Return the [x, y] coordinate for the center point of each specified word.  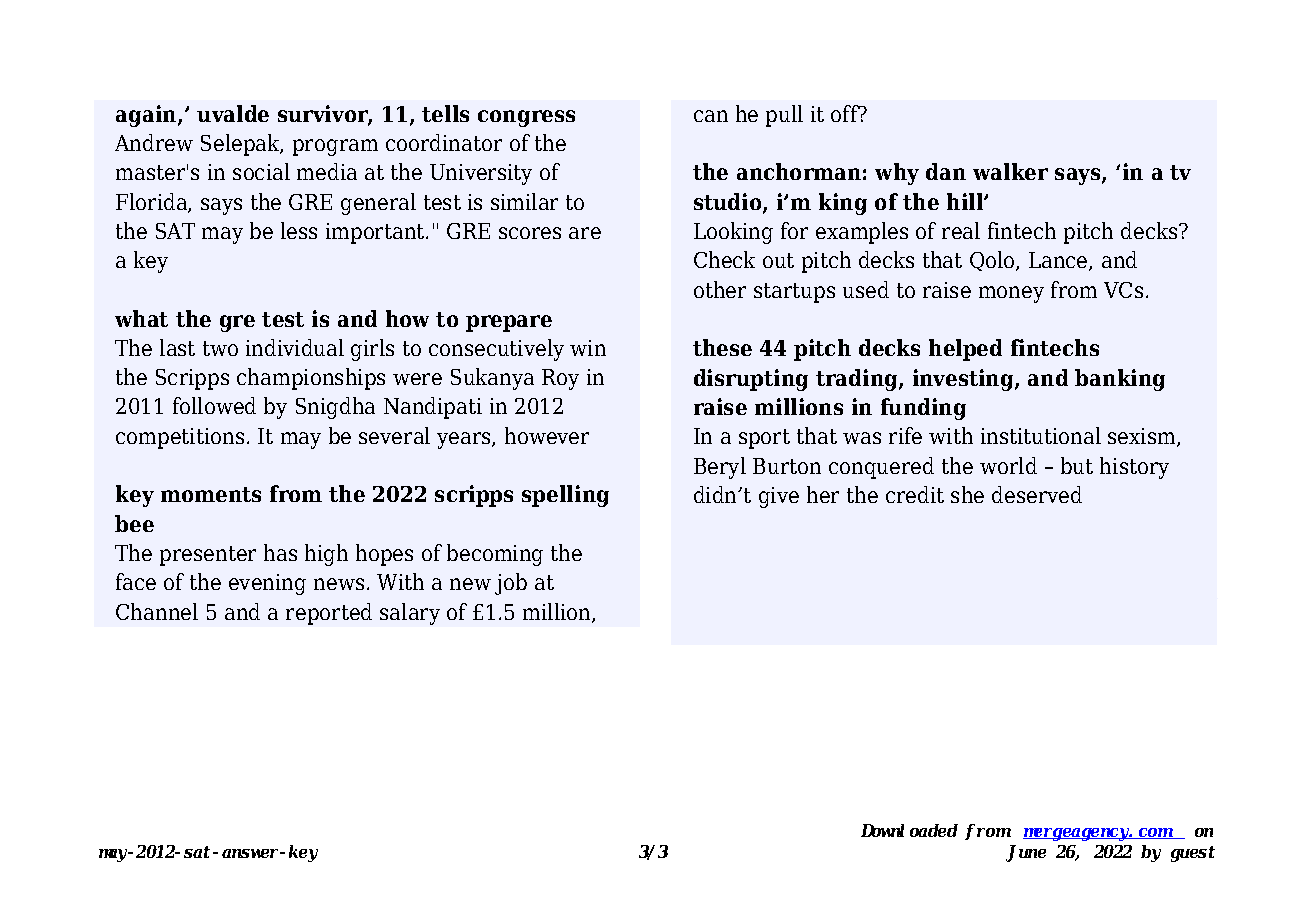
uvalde [233, 113]
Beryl [720, 468]
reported [329, 614]
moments [211, 494]
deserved [1037, 494]
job [511, 584]
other [720, 289]
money [1011, 294]
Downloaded [909, 830]
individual [295, 347]
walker [1010, 171]
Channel [157, 611]
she [967, 494]
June [1026, 853]
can [711, 116]
